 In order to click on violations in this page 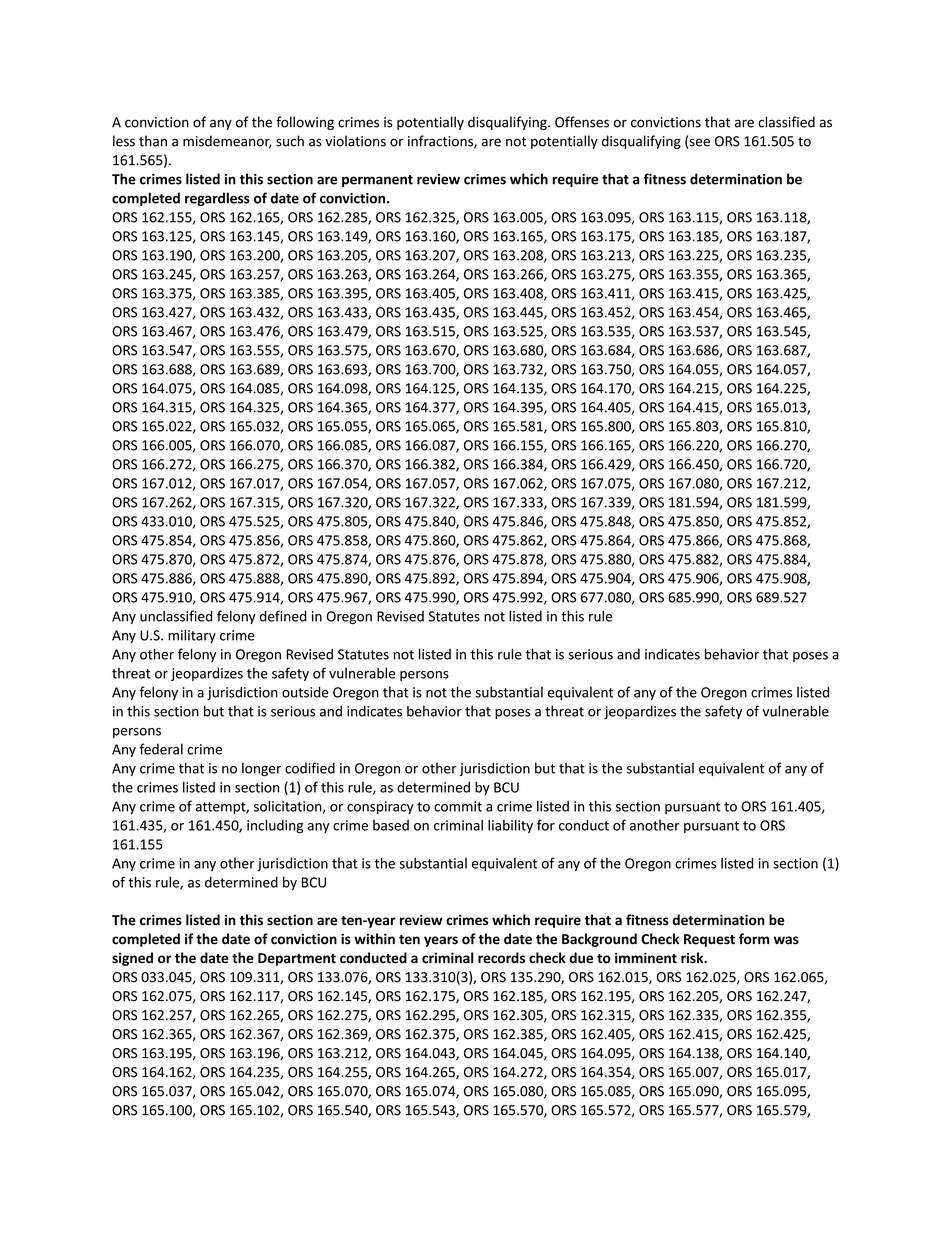, I will do `click(355, 141)`.
